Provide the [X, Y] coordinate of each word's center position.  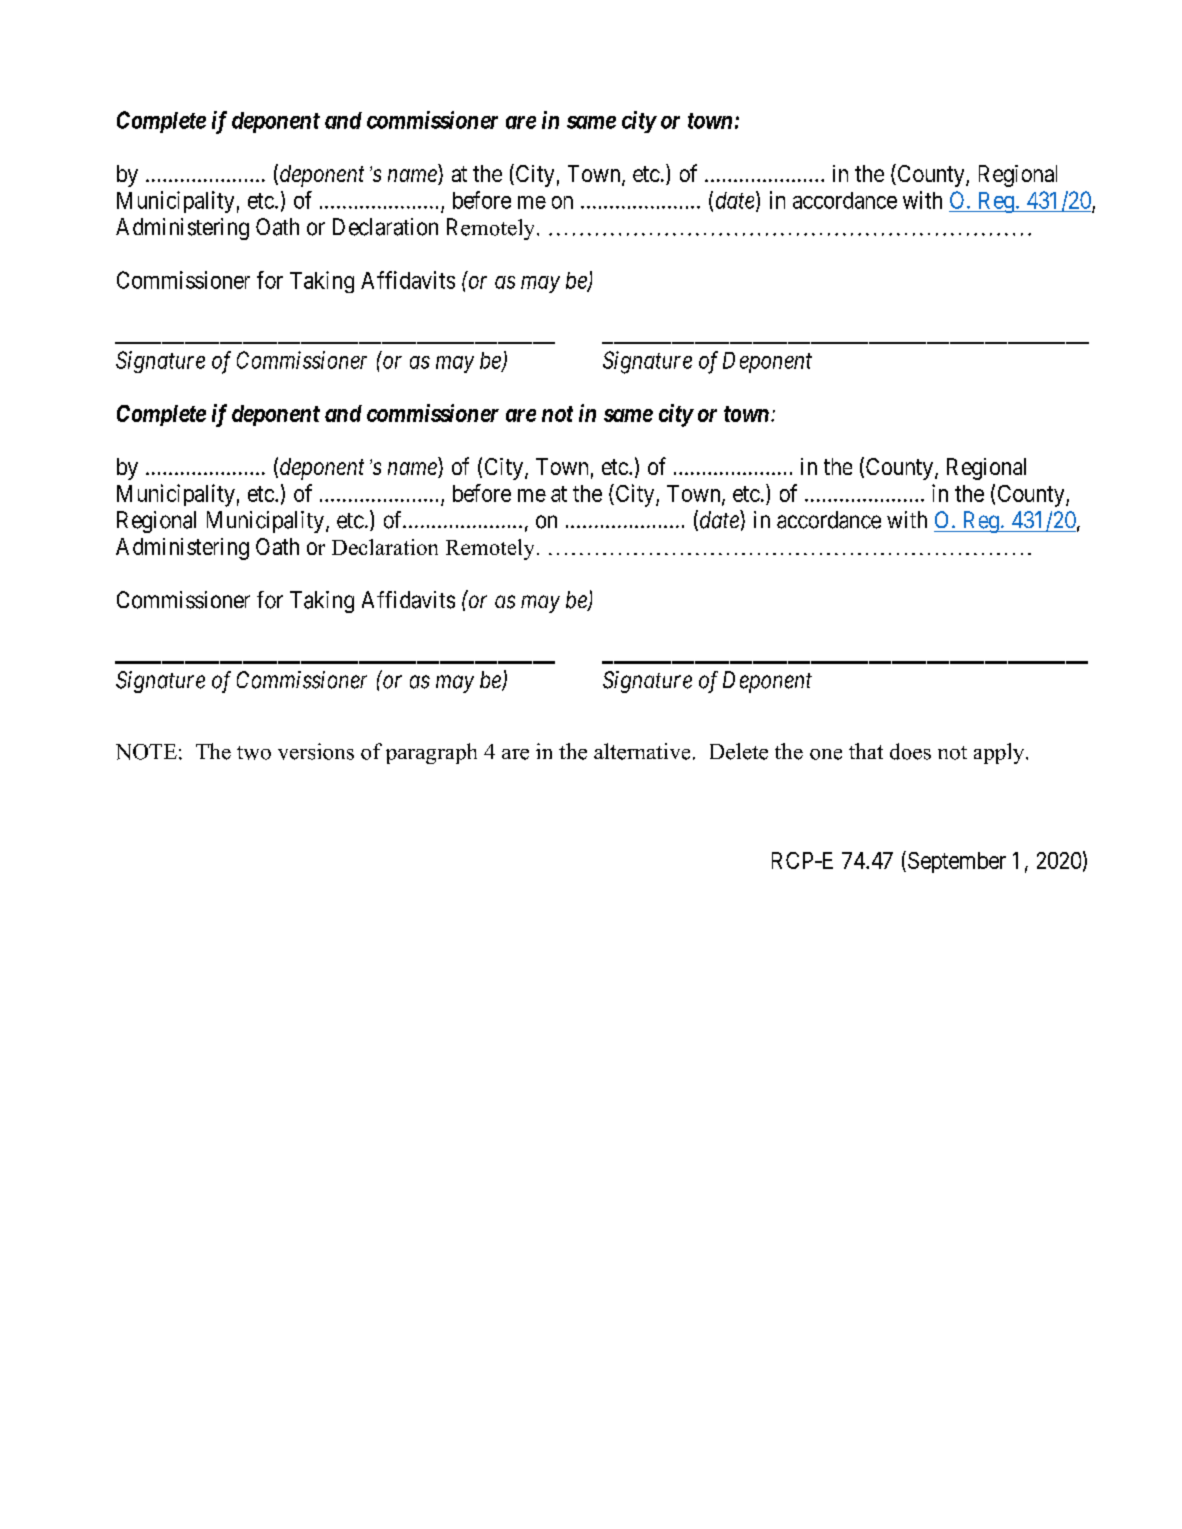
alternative [642, 751]
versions [316, 751]
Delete [739, 751]
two [254, 753]
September [957, 862]
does [910, 751]
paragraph [431, 753]
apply [1000, 753]
